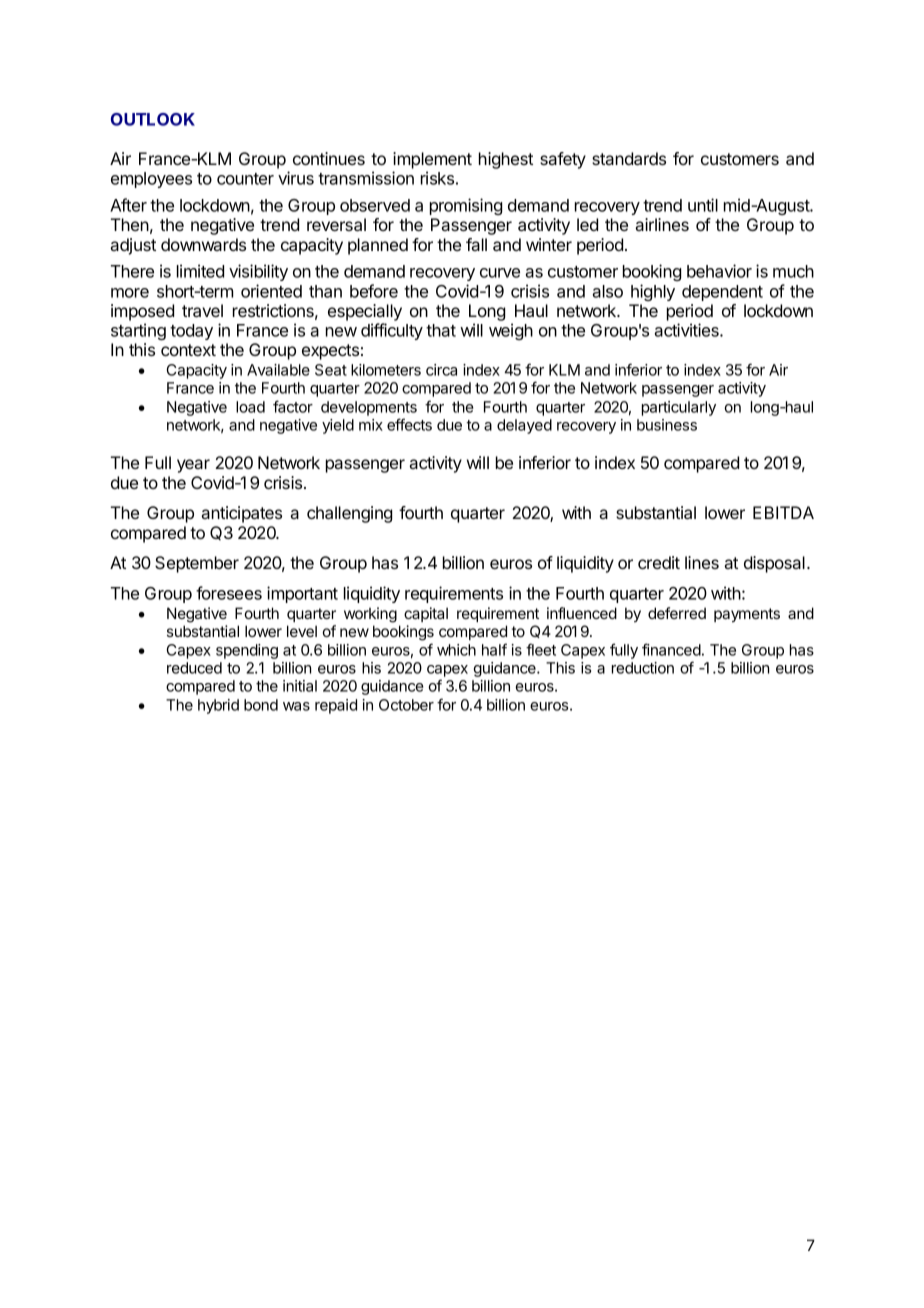 The image size is (924, 1308). What do you see at coordinates (687, 330) in the document?
I see `activities` at bounding box center [687, 330].
